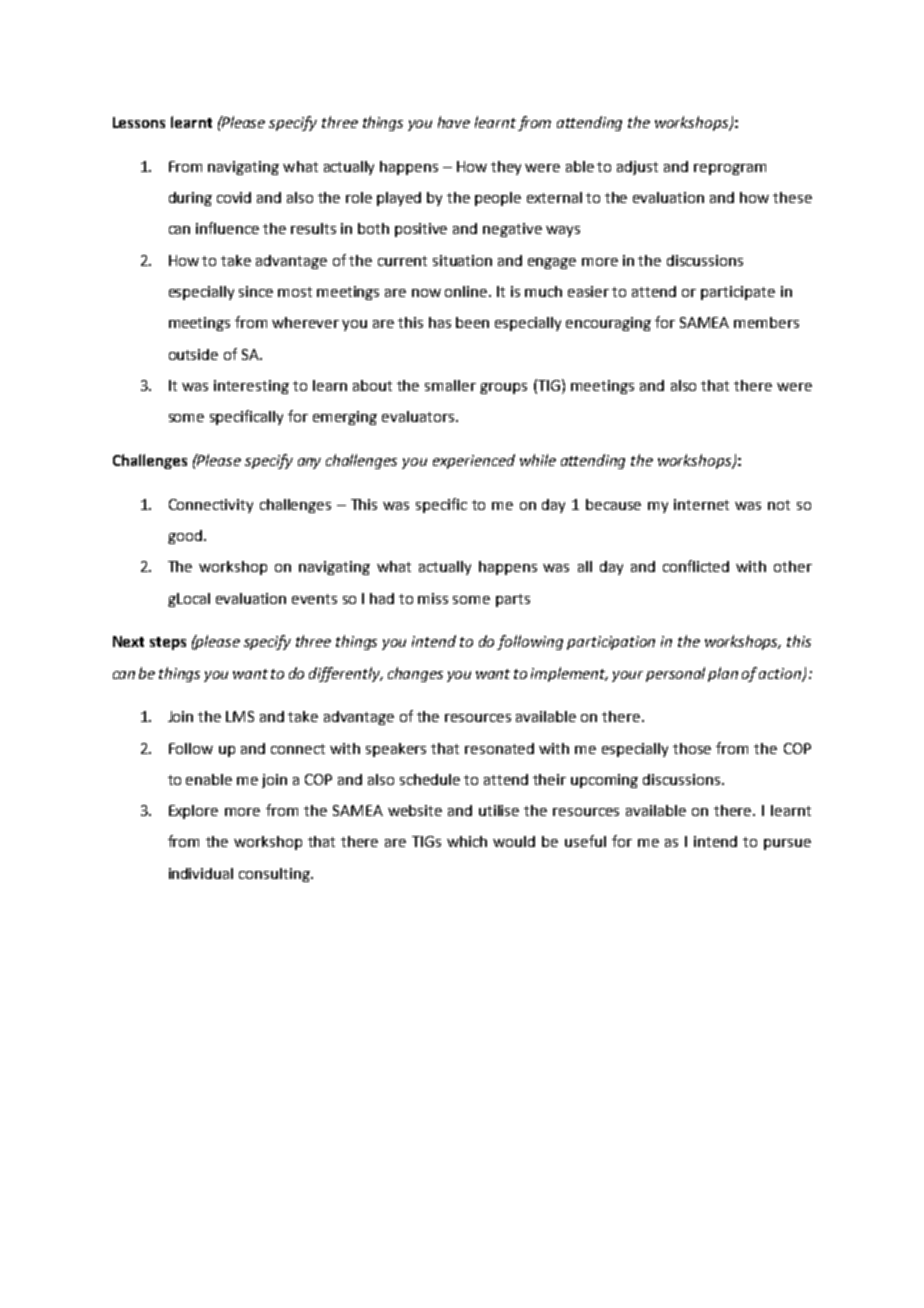 Image resolution: width=924 pixels, height=1308 pixels. What do you see at coordinates (474, 461) in the screenshot?
I see `experienced` at bounding box center [474, 461].
